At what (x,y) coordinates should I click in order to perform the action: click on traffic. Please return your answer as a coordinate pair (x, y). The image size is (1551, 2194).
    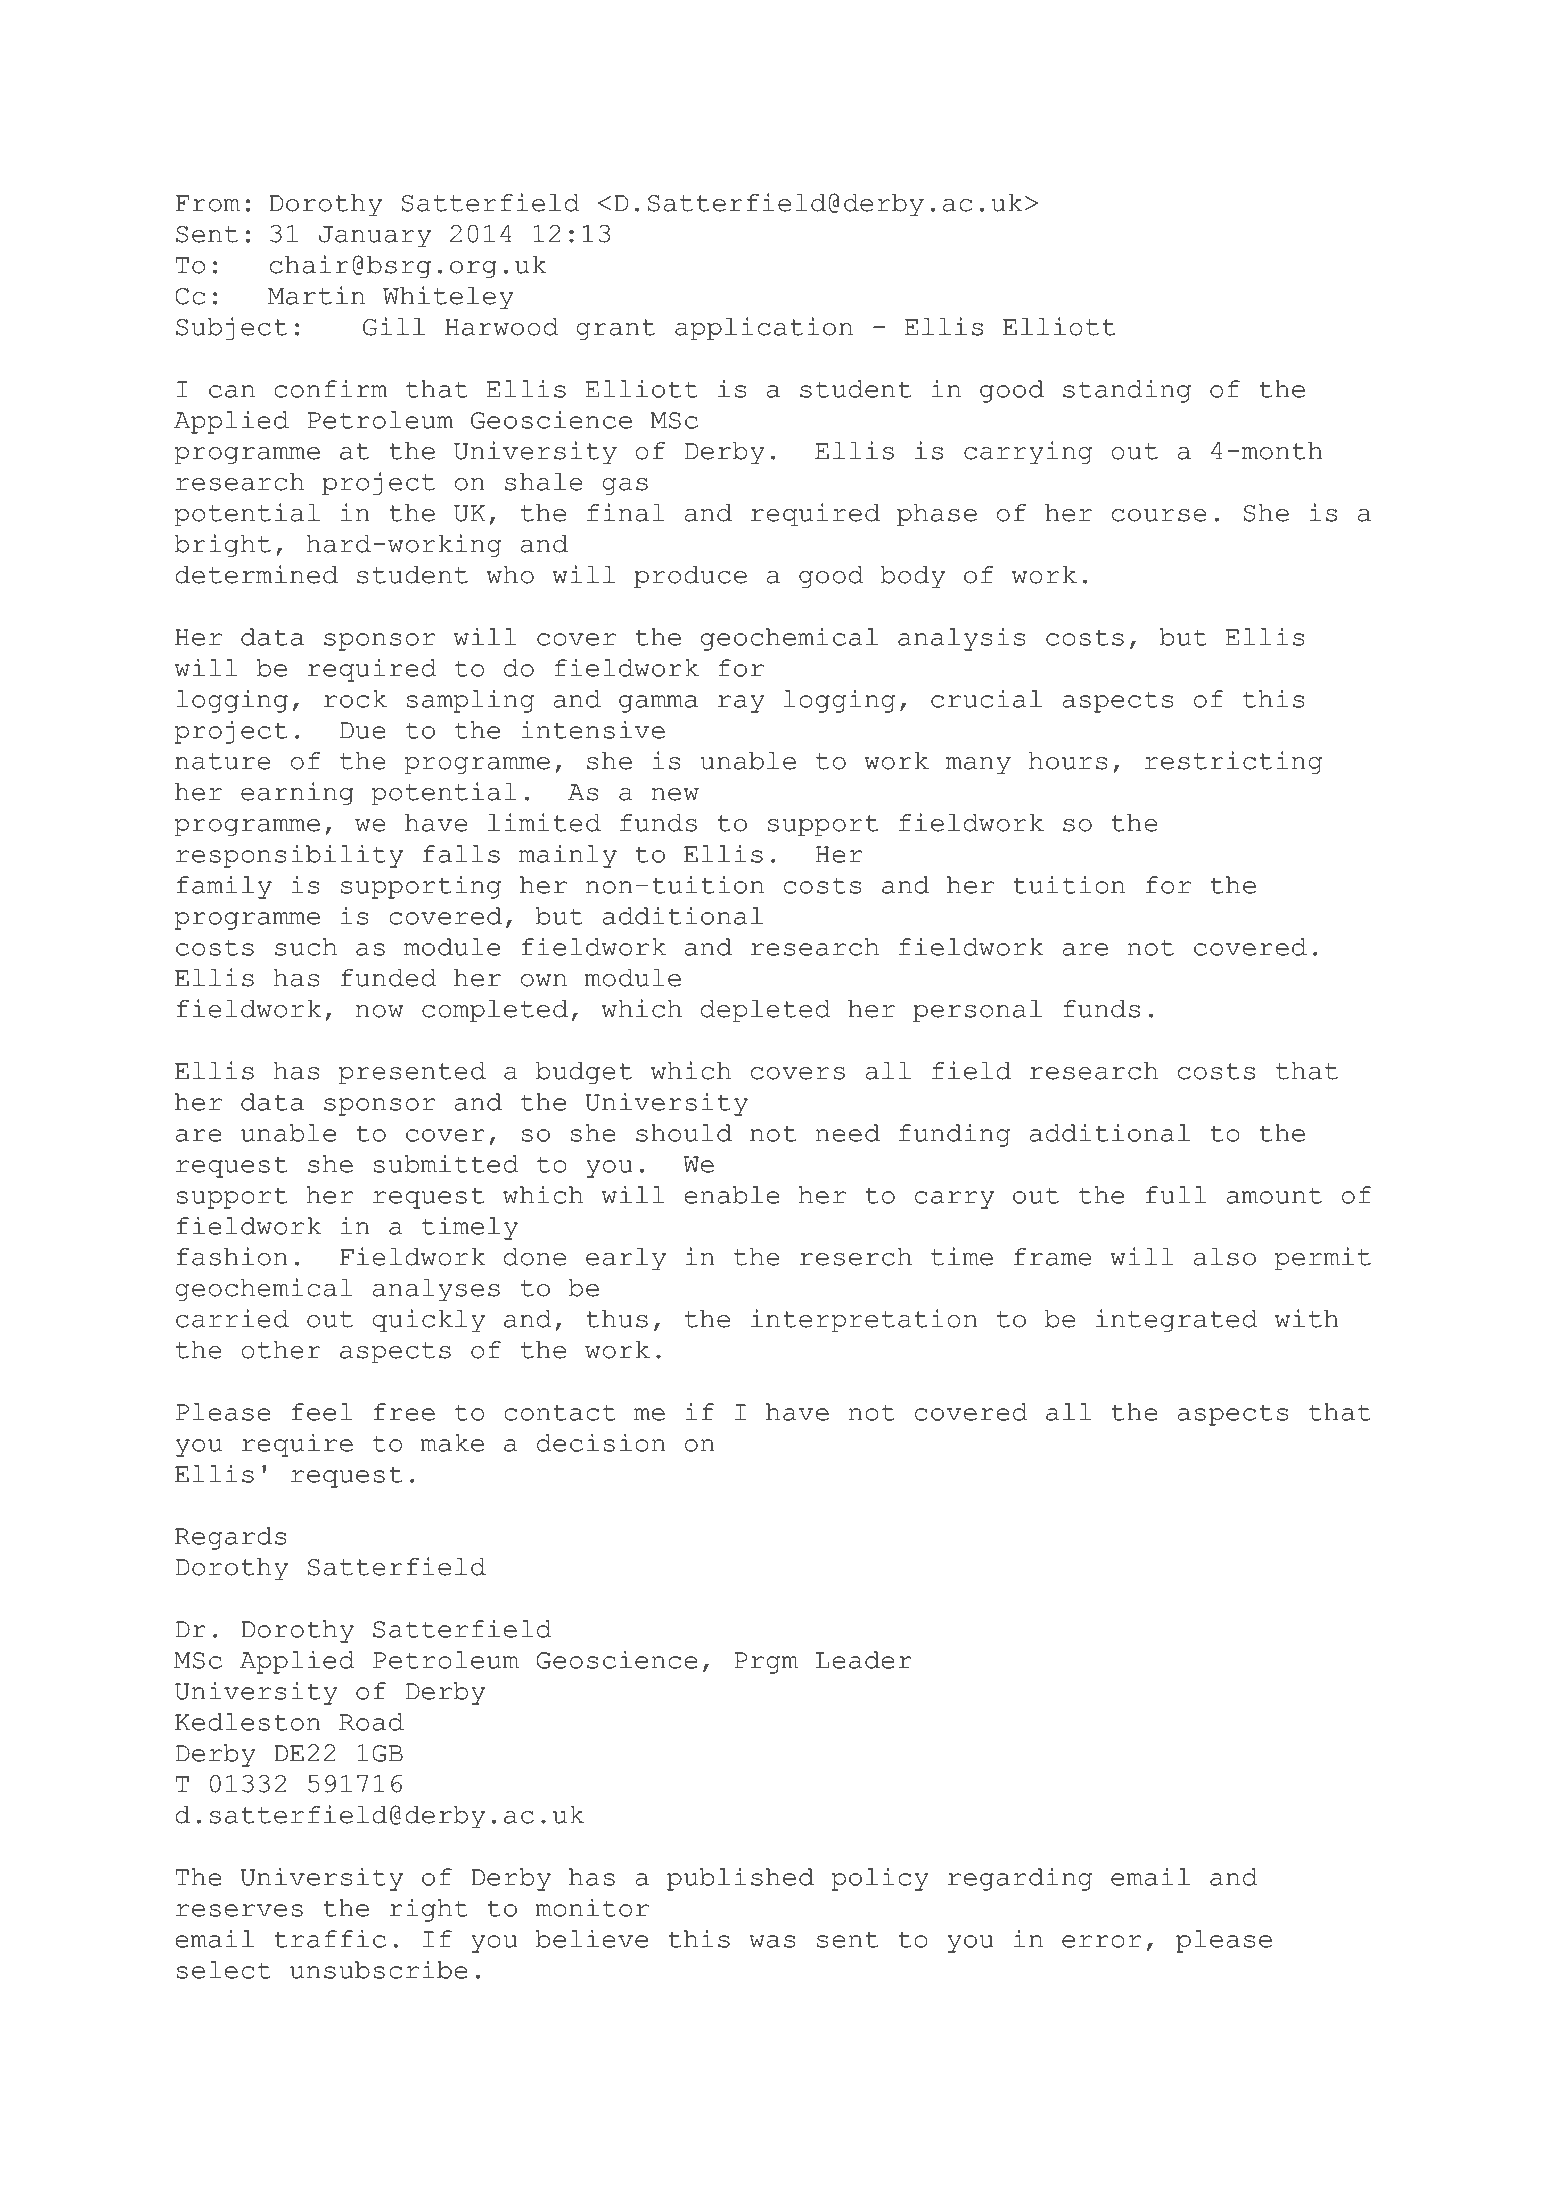
    Looking at the image, I should click on (330, 1939).
